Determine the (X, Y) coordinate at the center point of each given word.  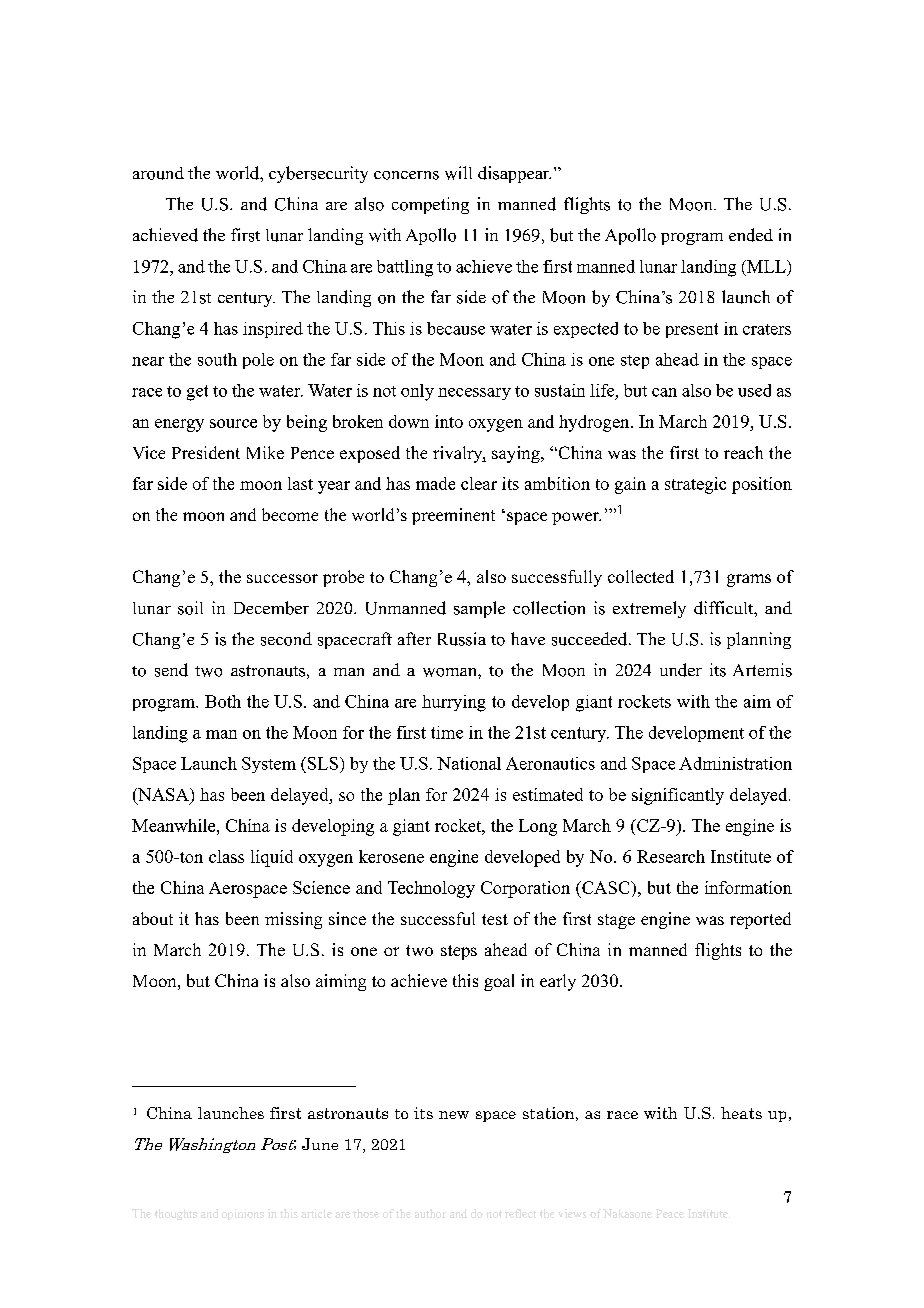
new (454, 1115)
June (320, 1144)
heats (741, 1113)
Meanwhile (175, 825)
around (158, 173)
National (469, 763)
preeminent (453, 516)
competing (430, 205)
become (290, 514)
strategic (695, 485)
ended (751, 235)
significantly (678, 796)
